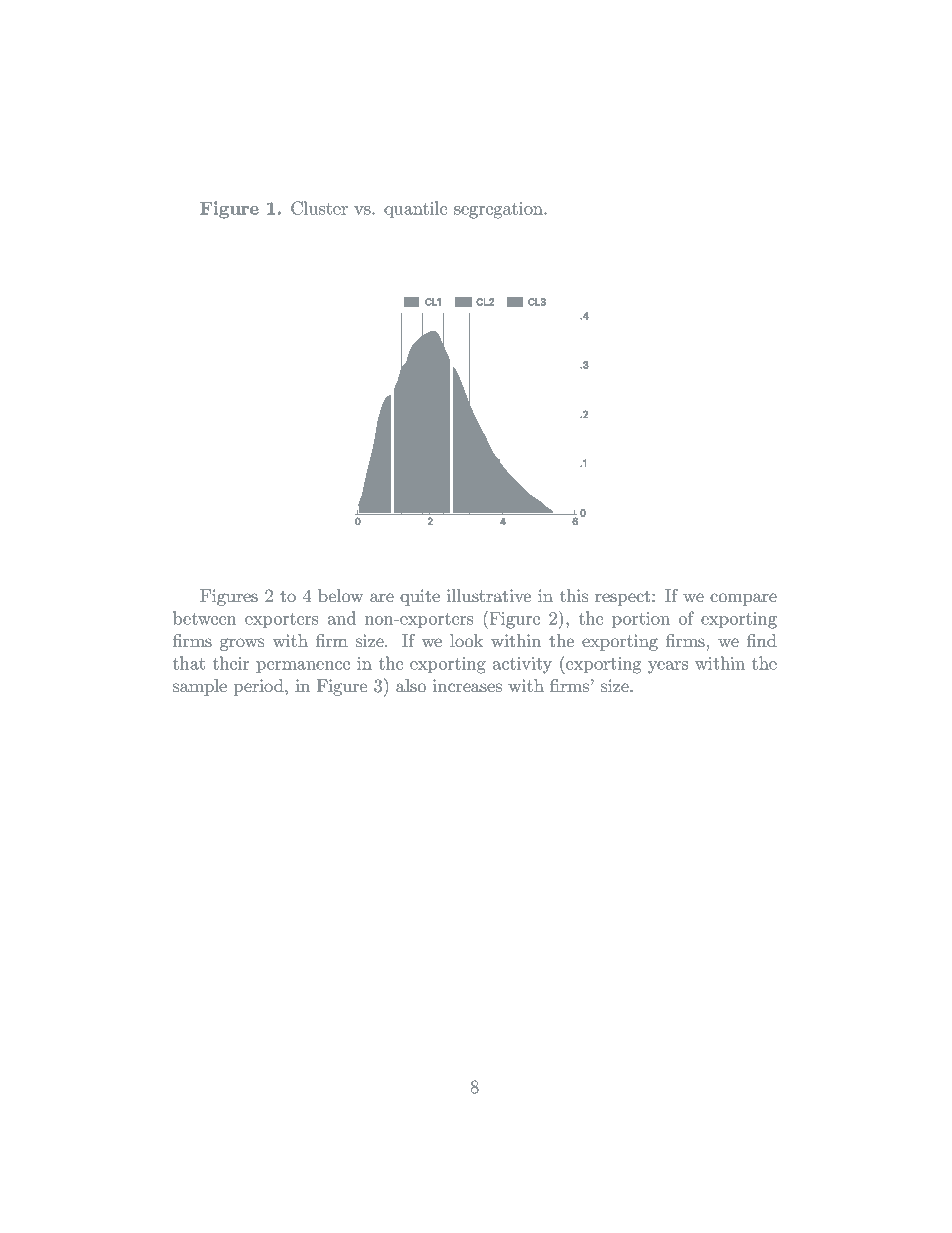 The width and height of the page is (952, 1233). I want to click on and, so click(342, 618).
